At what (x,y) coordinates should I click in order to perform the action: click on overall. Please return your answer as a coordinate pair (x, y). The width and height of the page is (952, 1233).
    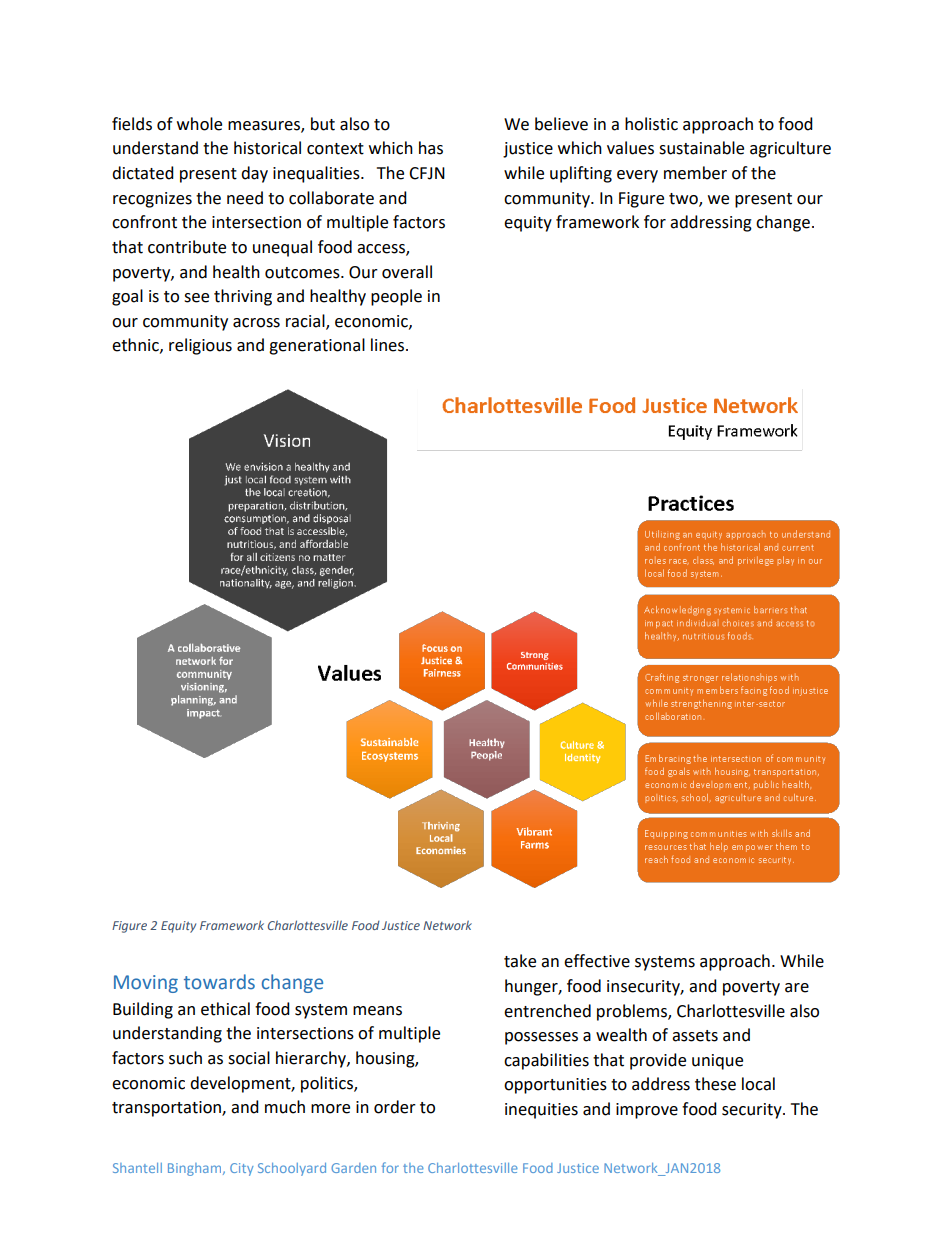
    Looking at the image, I should click on (407, 272).
